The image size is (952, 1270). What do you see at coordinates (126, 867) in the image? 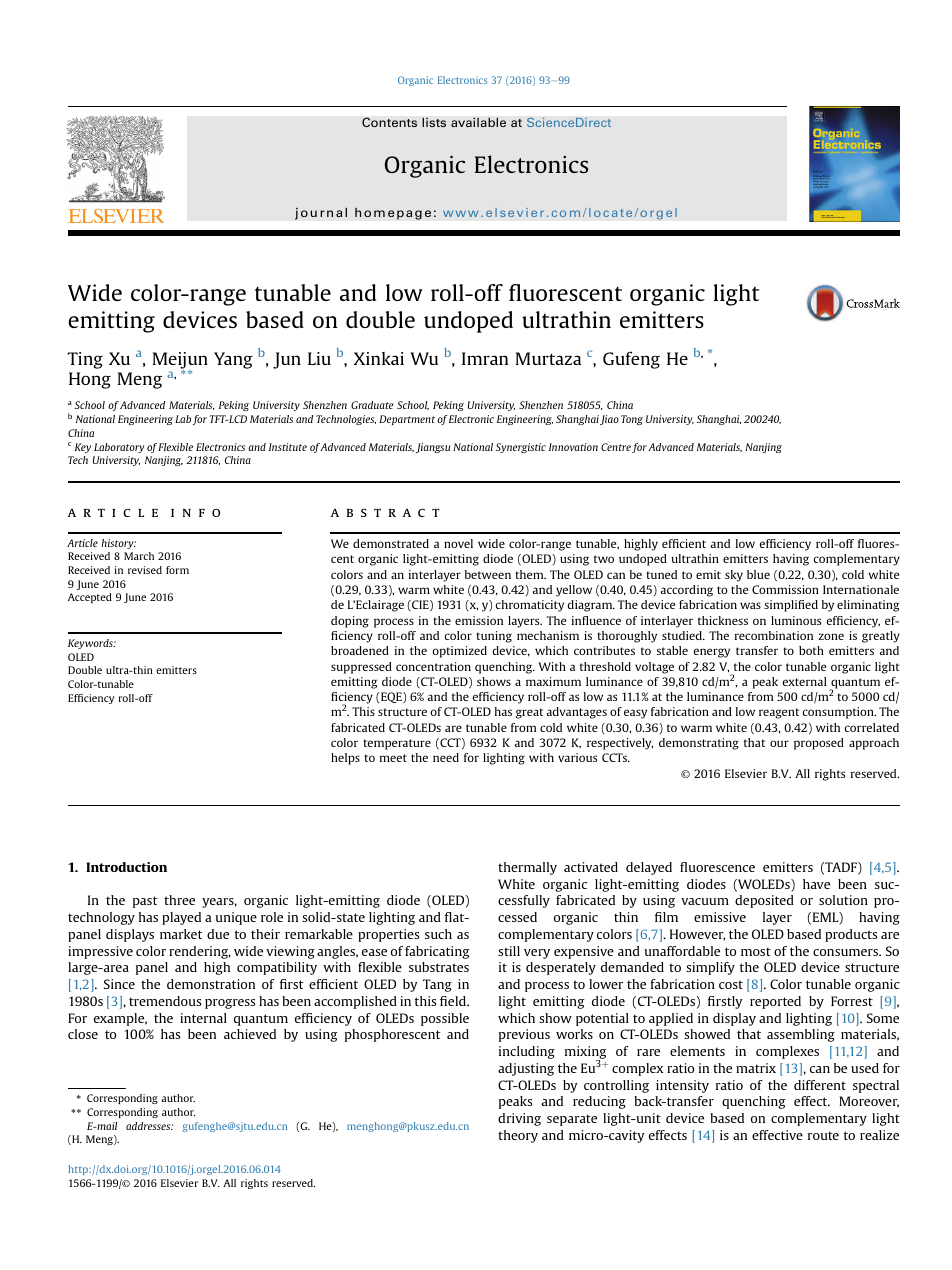
I see `Introduction` at bounding box center [126, 867].
